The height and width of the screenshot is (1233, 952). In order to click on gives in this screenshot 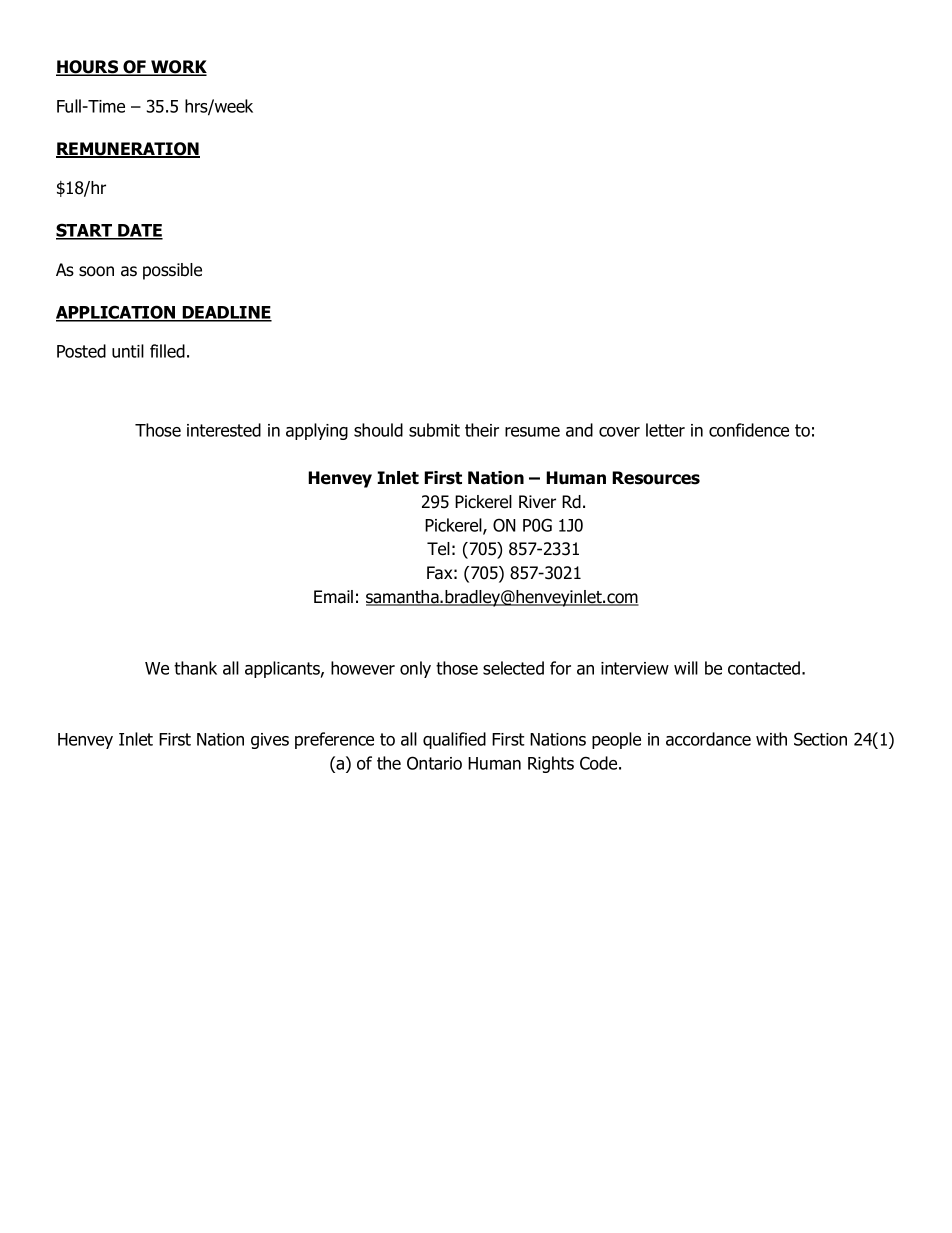, I will do `click(270, 741)`.
